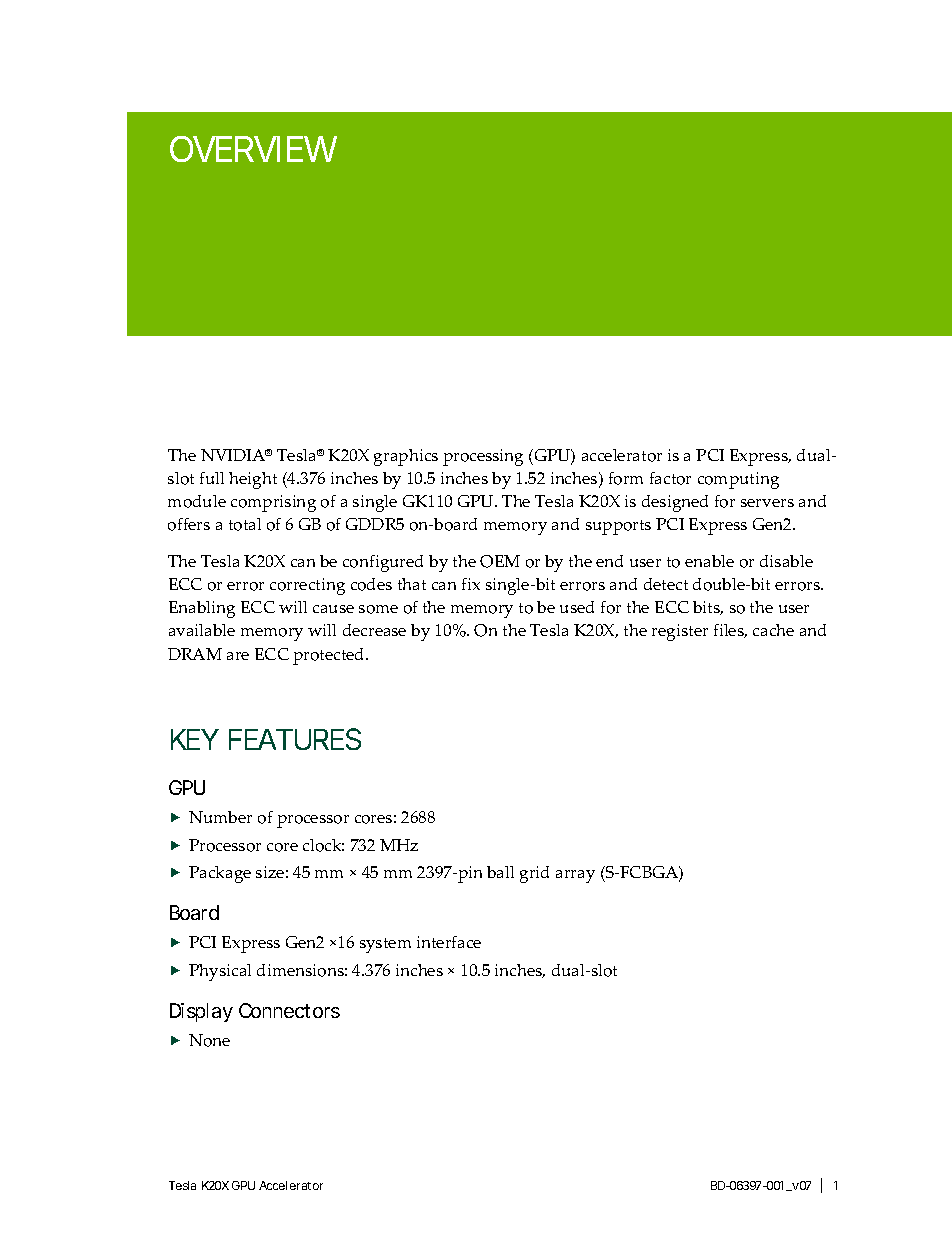 The height and width of the page is (1233, 952). What do you see at coordinates (483, 457) in the page?
I see `processing` at bounding box center [483, 457].
